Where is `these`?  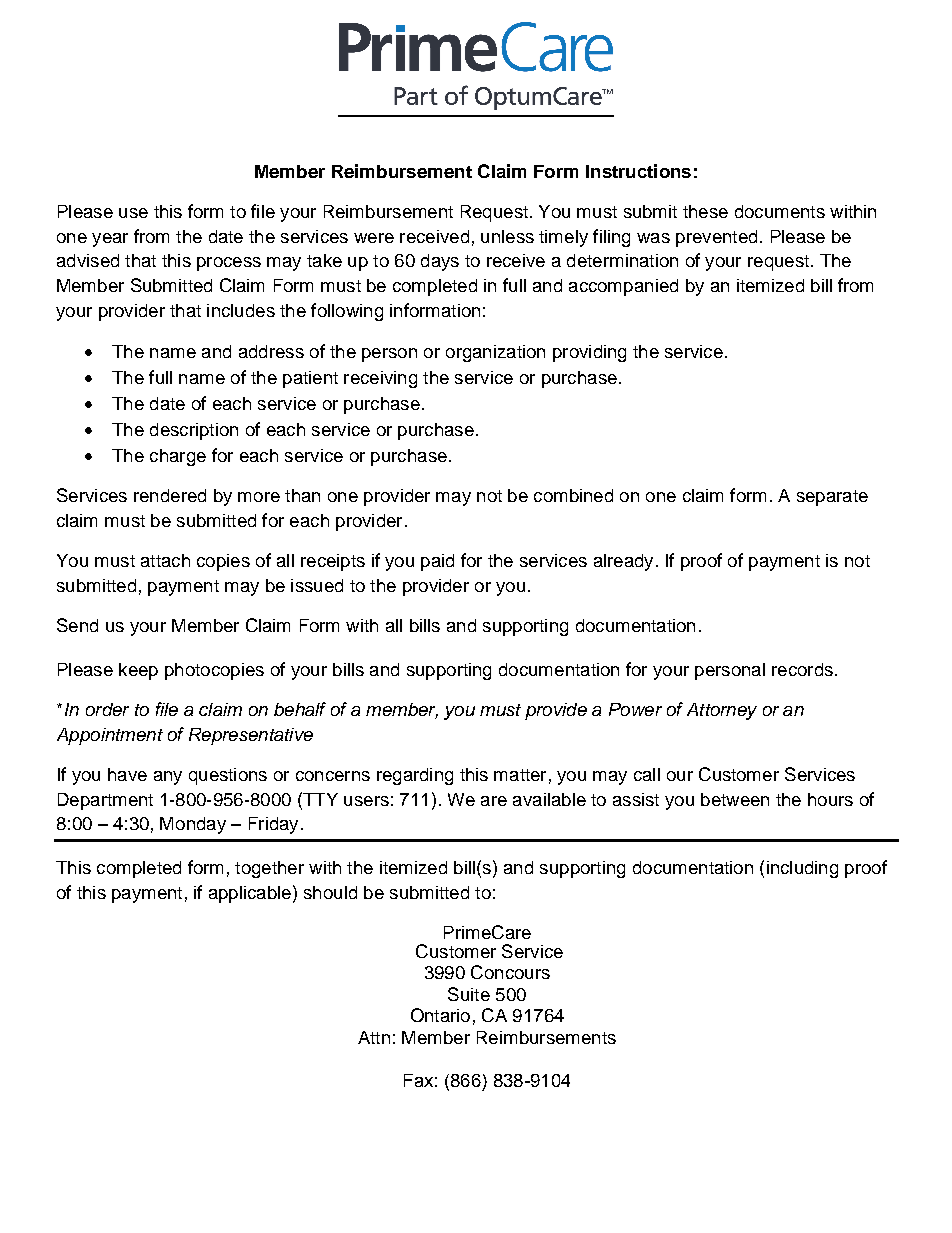 these is located at coordinates (705, 211).
